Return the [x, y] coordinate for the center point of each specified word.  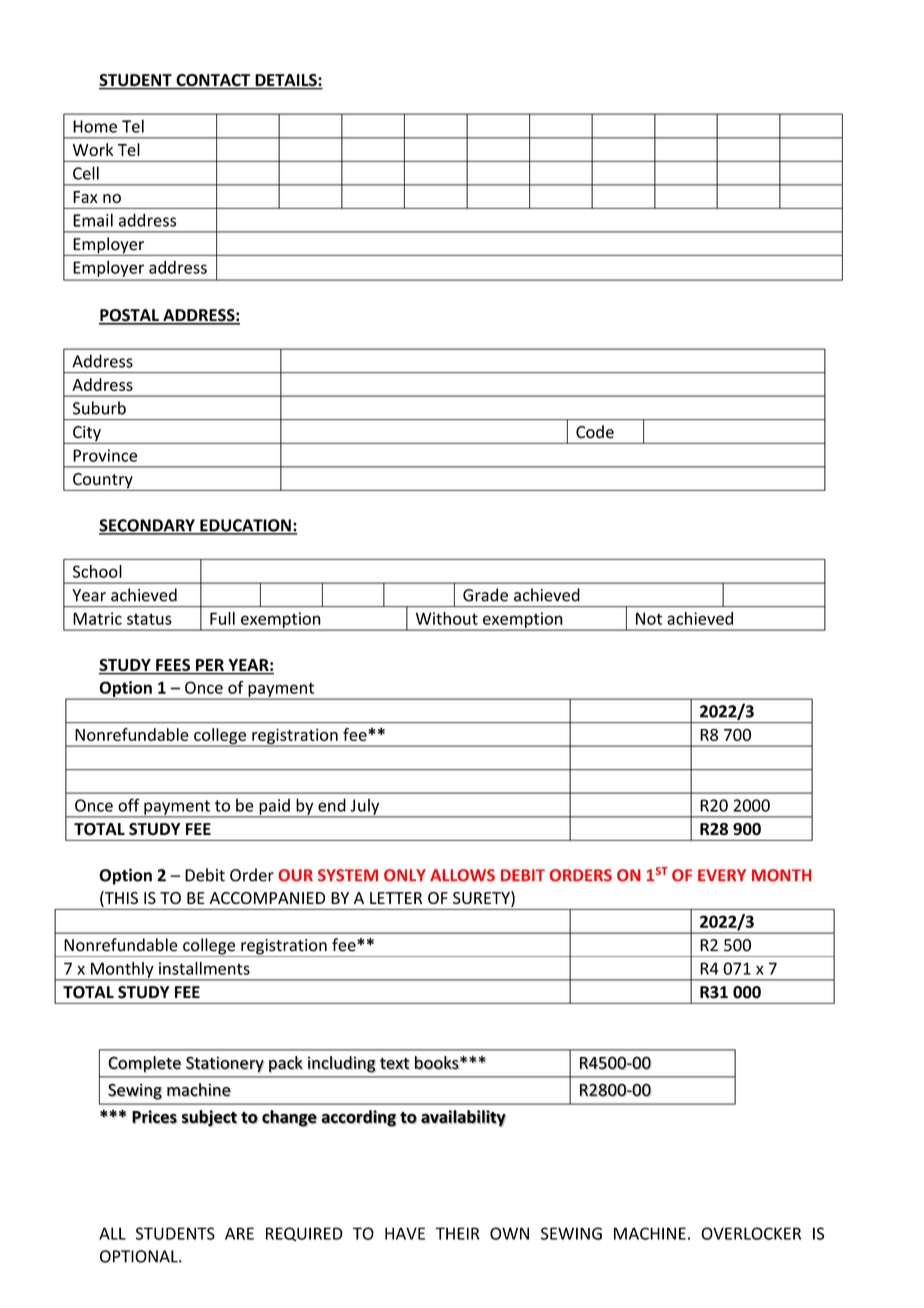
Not [649, 618]
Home [95, 126]
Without [447, 618]
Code [595, 432]
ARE [239, 1233]
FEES [173, 666]
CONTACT [213, 81]
